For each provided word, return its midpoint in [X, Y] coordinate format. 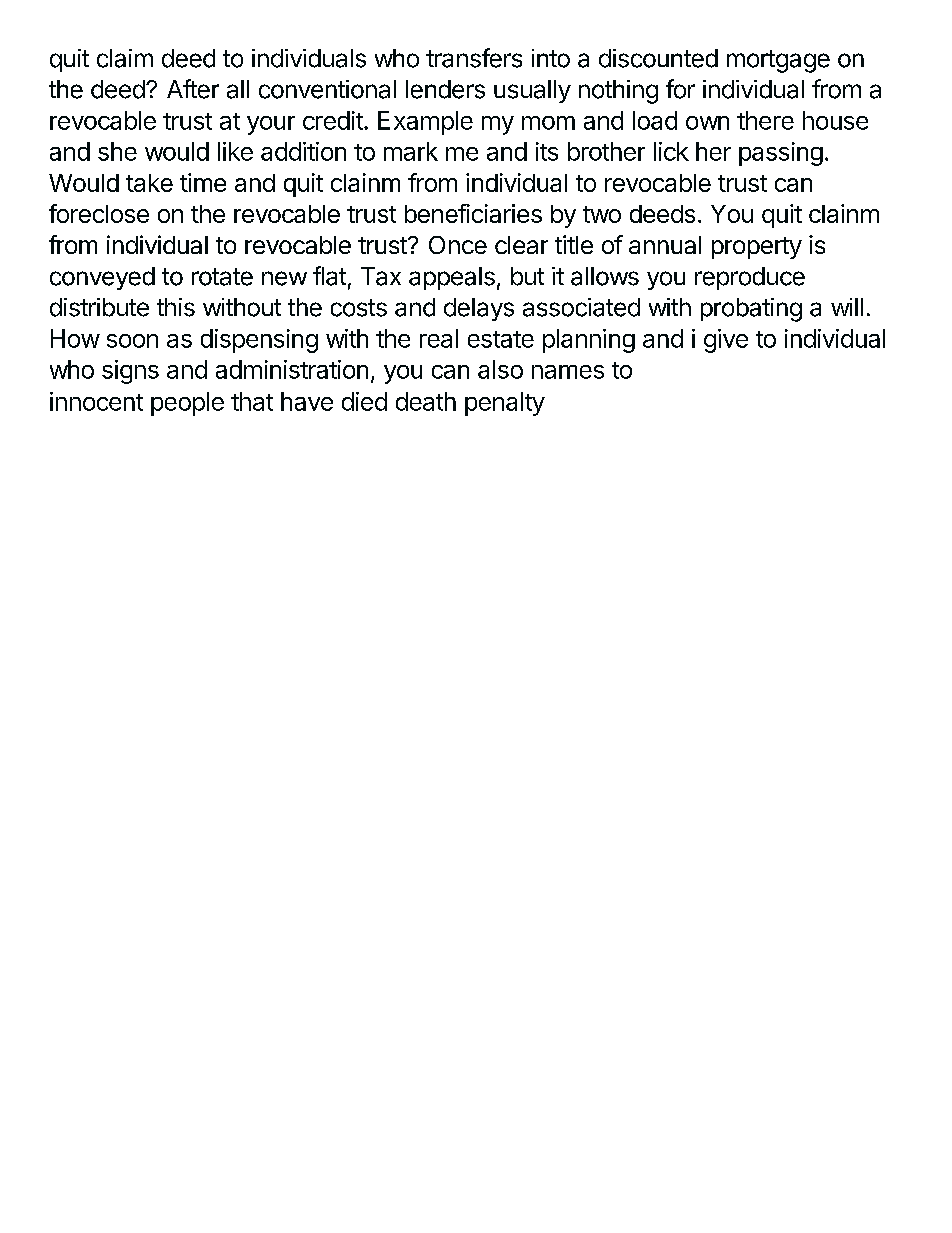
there [765, 120]
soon [132, 341]
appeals [452, 278]
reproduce [750, 278]
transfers [474, 58]
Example [425, 123]
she [117, 151]
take [149, 183]
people [187, 404]
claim [125, 58]
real [439, 338]
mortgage [778, 61]
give [726, 341]
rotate [222, 277]
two [602, 214]
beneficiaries [473, 213]
